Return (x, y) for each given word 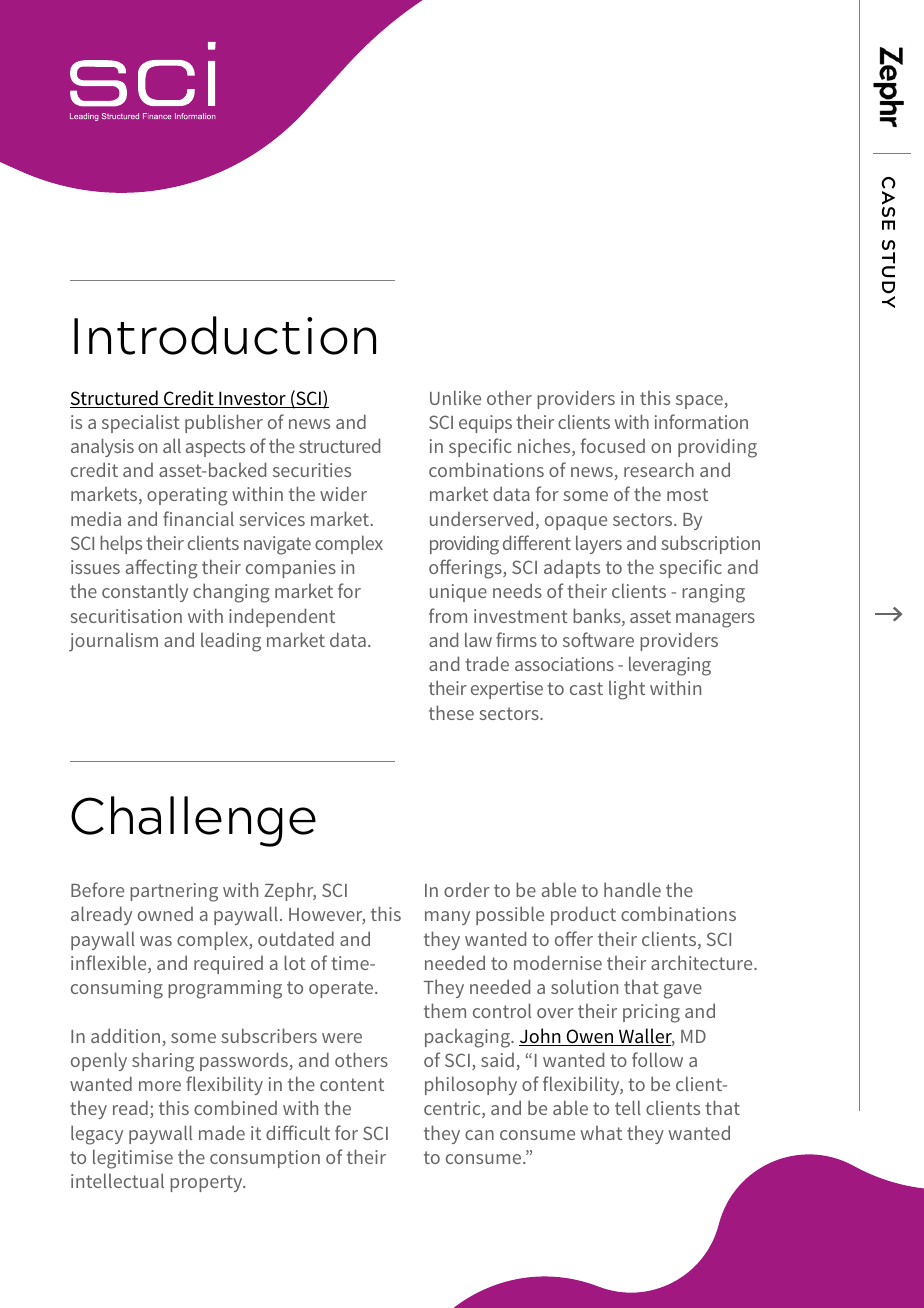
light (627, 690)
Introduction (225, 335)
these (451, 712)
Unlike (455, 397)
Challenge (193, 821)
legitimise (133, 1159)
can (479, 1135)
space (700, 402)
